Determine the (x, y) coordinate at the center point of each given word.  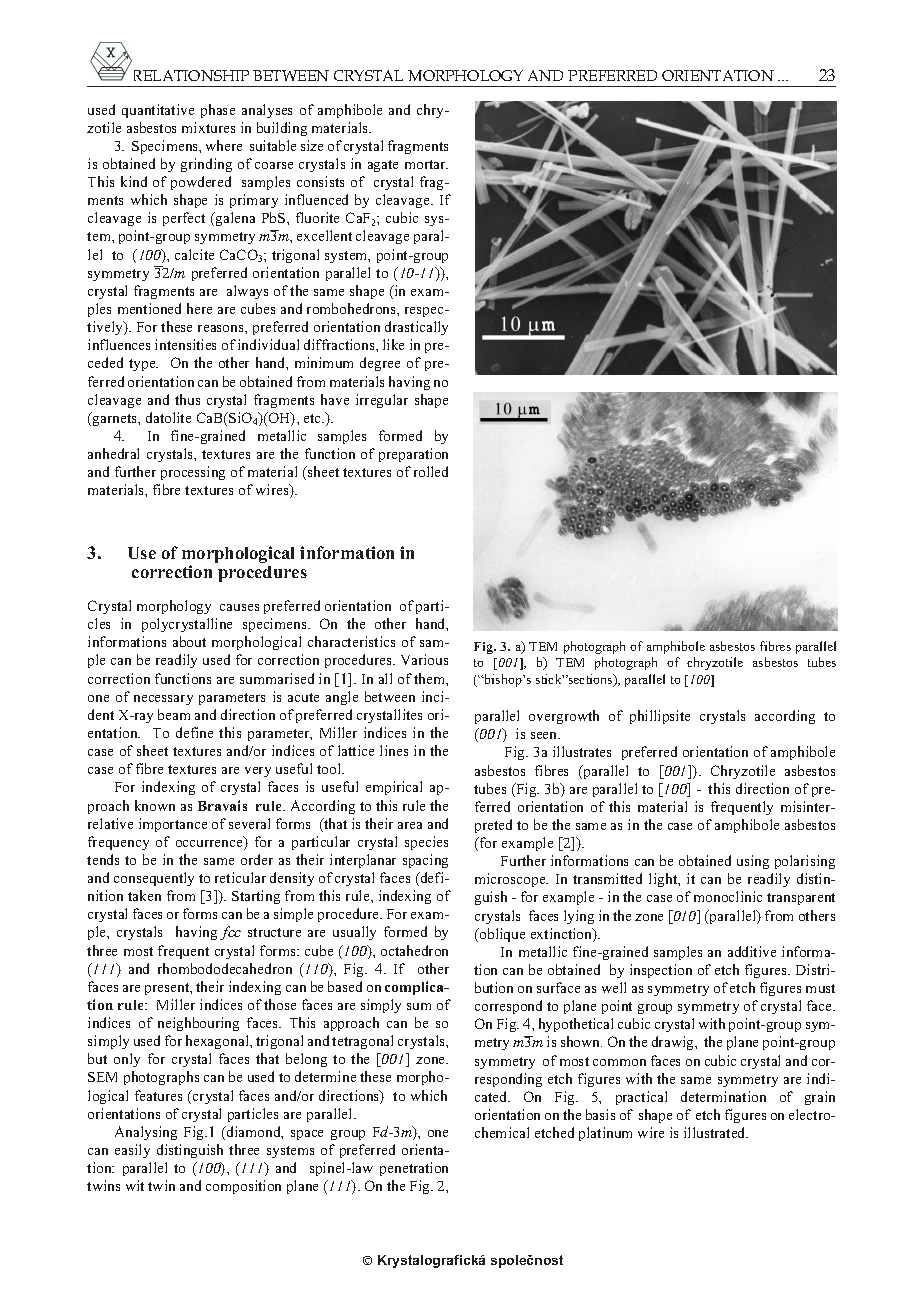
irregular (382, 401)
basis (600, 1114)
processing (193, 473)
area (410, 825)
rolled (431, 471)
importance (173, 825)
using (753, 862)
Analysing (146, 1133)
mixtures (208, 127)
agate (383, 166)
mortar (426, 164)
